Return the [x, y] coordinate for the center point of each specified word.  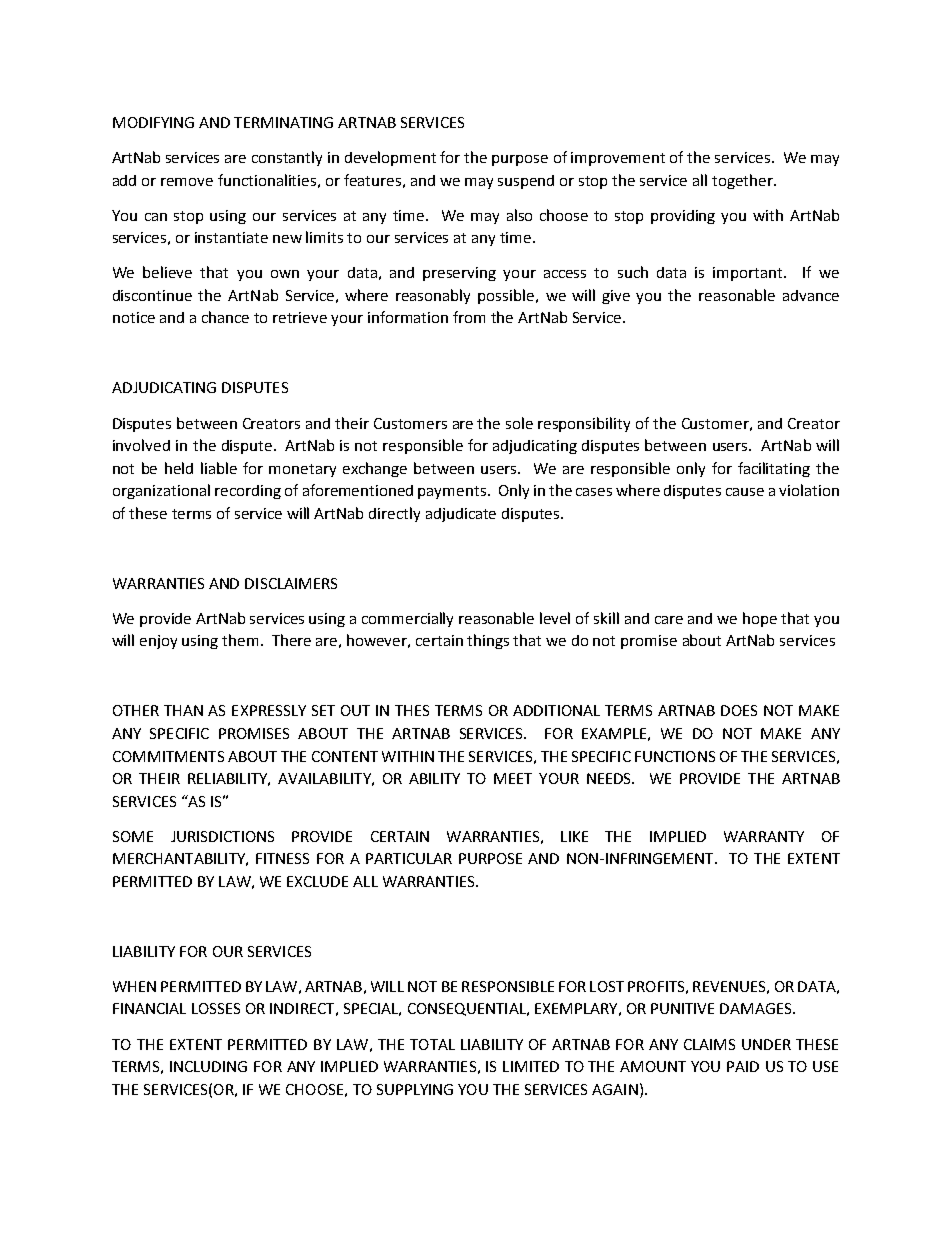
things [488, 641]
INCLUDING [208, 1066]
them [240, 640]
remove [187, 182]
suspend [526, 182]
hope [760, 619]
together [743, 181]
